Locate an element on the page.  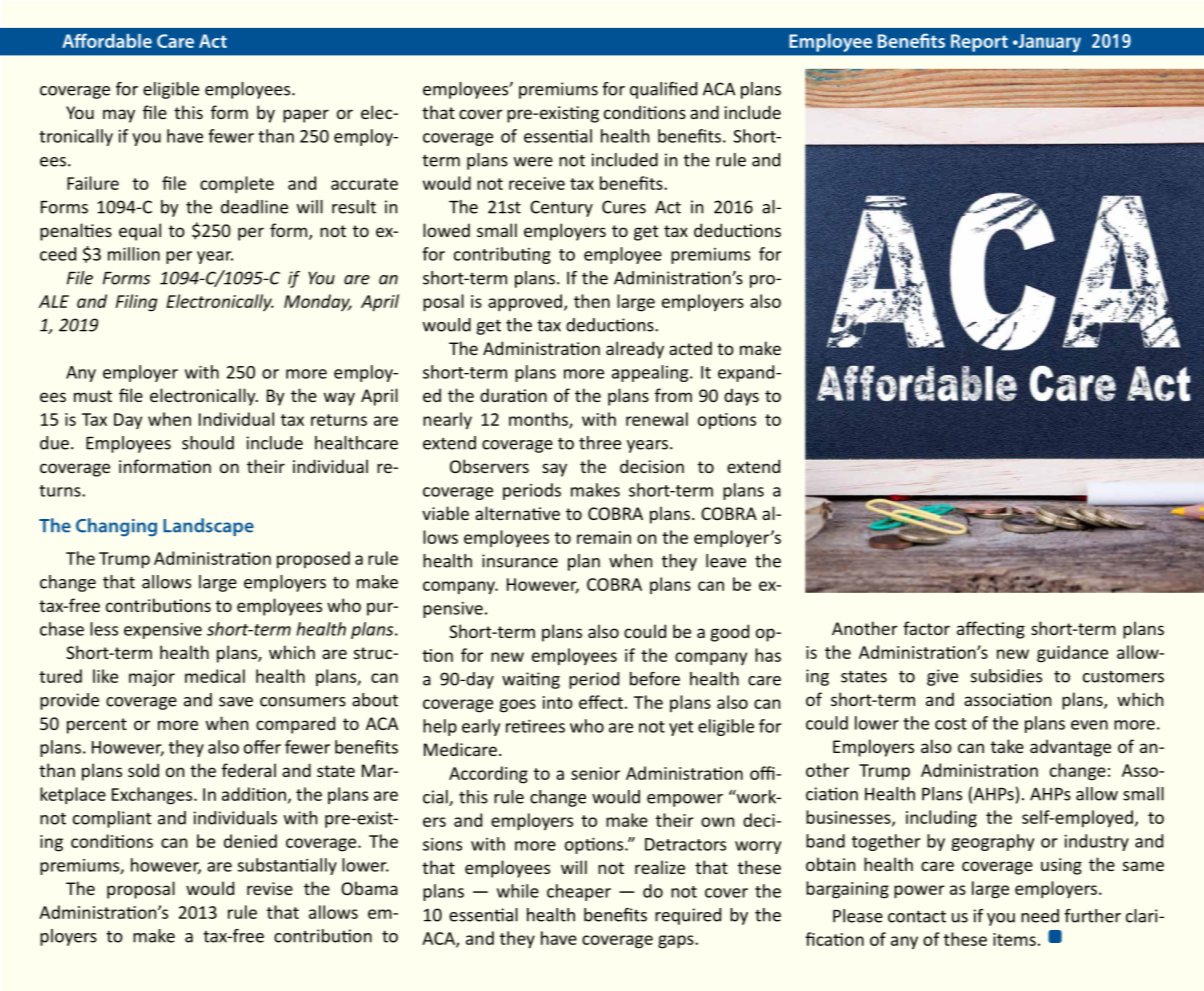
equal is located at coordinates (140, 232).
